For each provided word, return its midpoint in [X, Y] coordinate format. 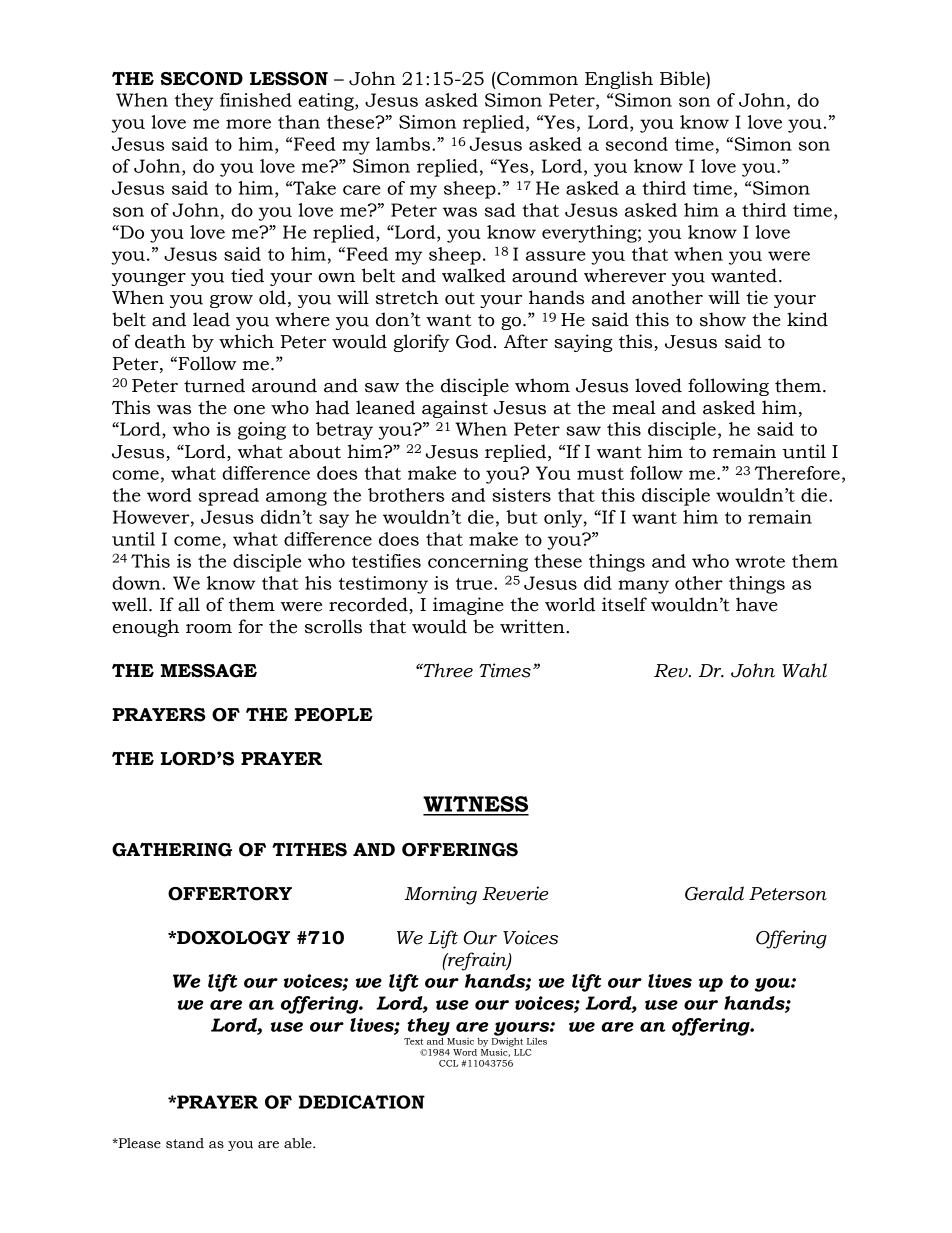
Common [536, 79]
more [248, 124]
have [757, 604]
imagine [468, 606]
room [209, 629]
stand [185, 1143]
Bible [683, 78]
